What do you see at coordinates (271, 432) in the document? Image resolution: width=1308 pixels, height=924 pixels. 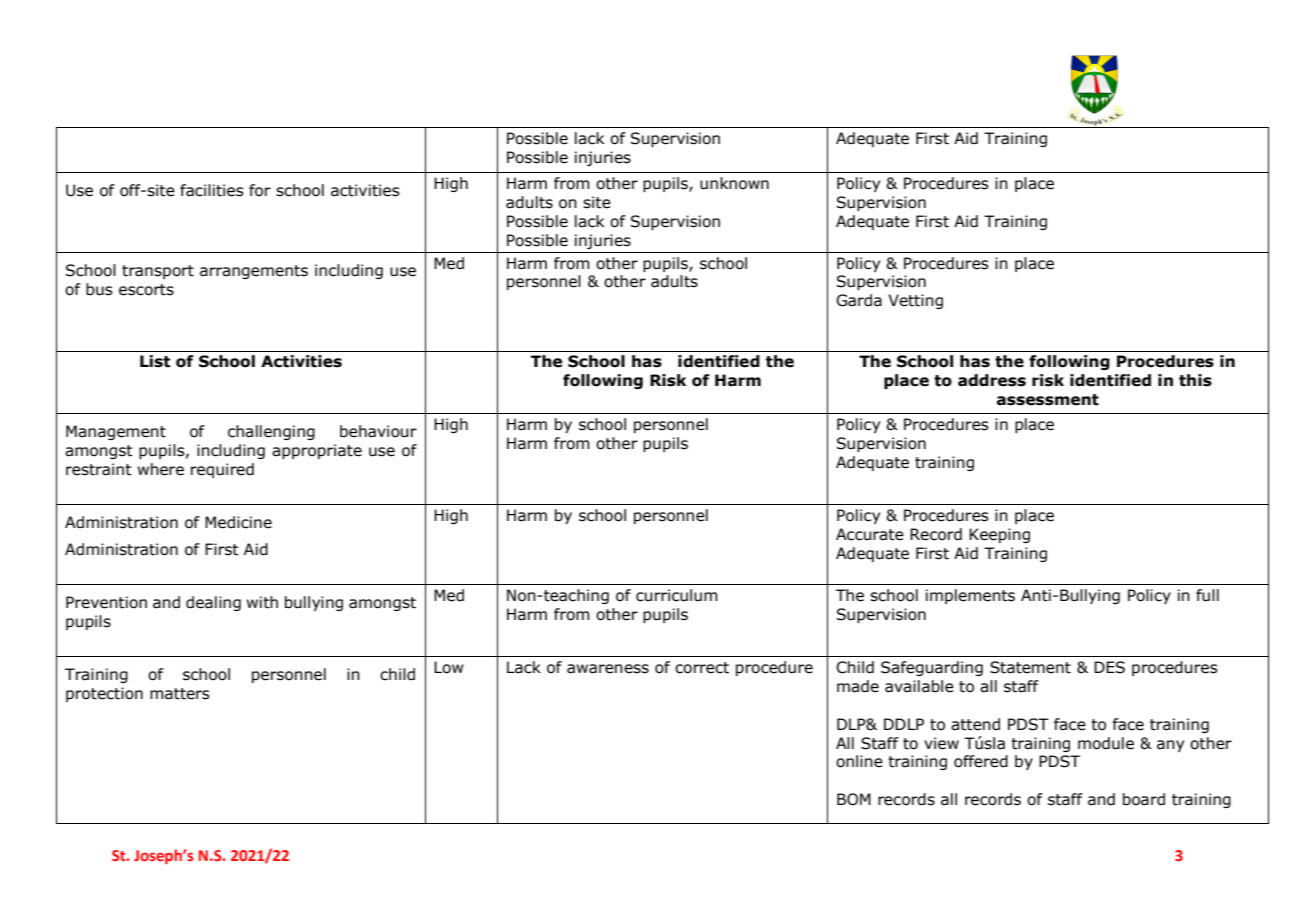 I see `challenging` at bounding box center [271, 432].
